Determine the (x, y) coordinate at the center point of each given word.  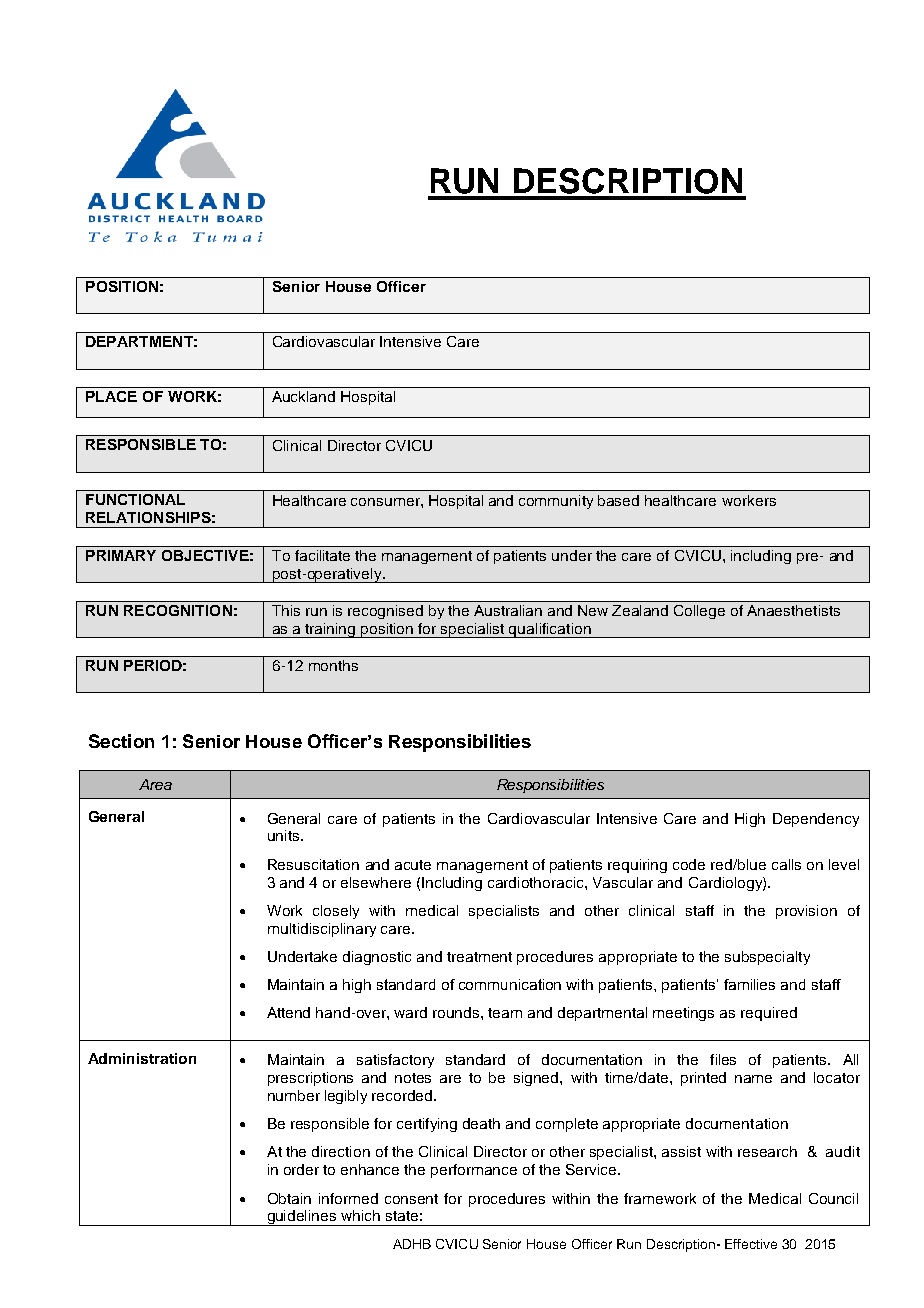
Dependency (816, 820)
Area (155, 784)
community (556, 502)
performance (474, 1171)
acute (413, 865)
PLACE (111, 396)
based (618, 500)
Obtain (289, 1198)
